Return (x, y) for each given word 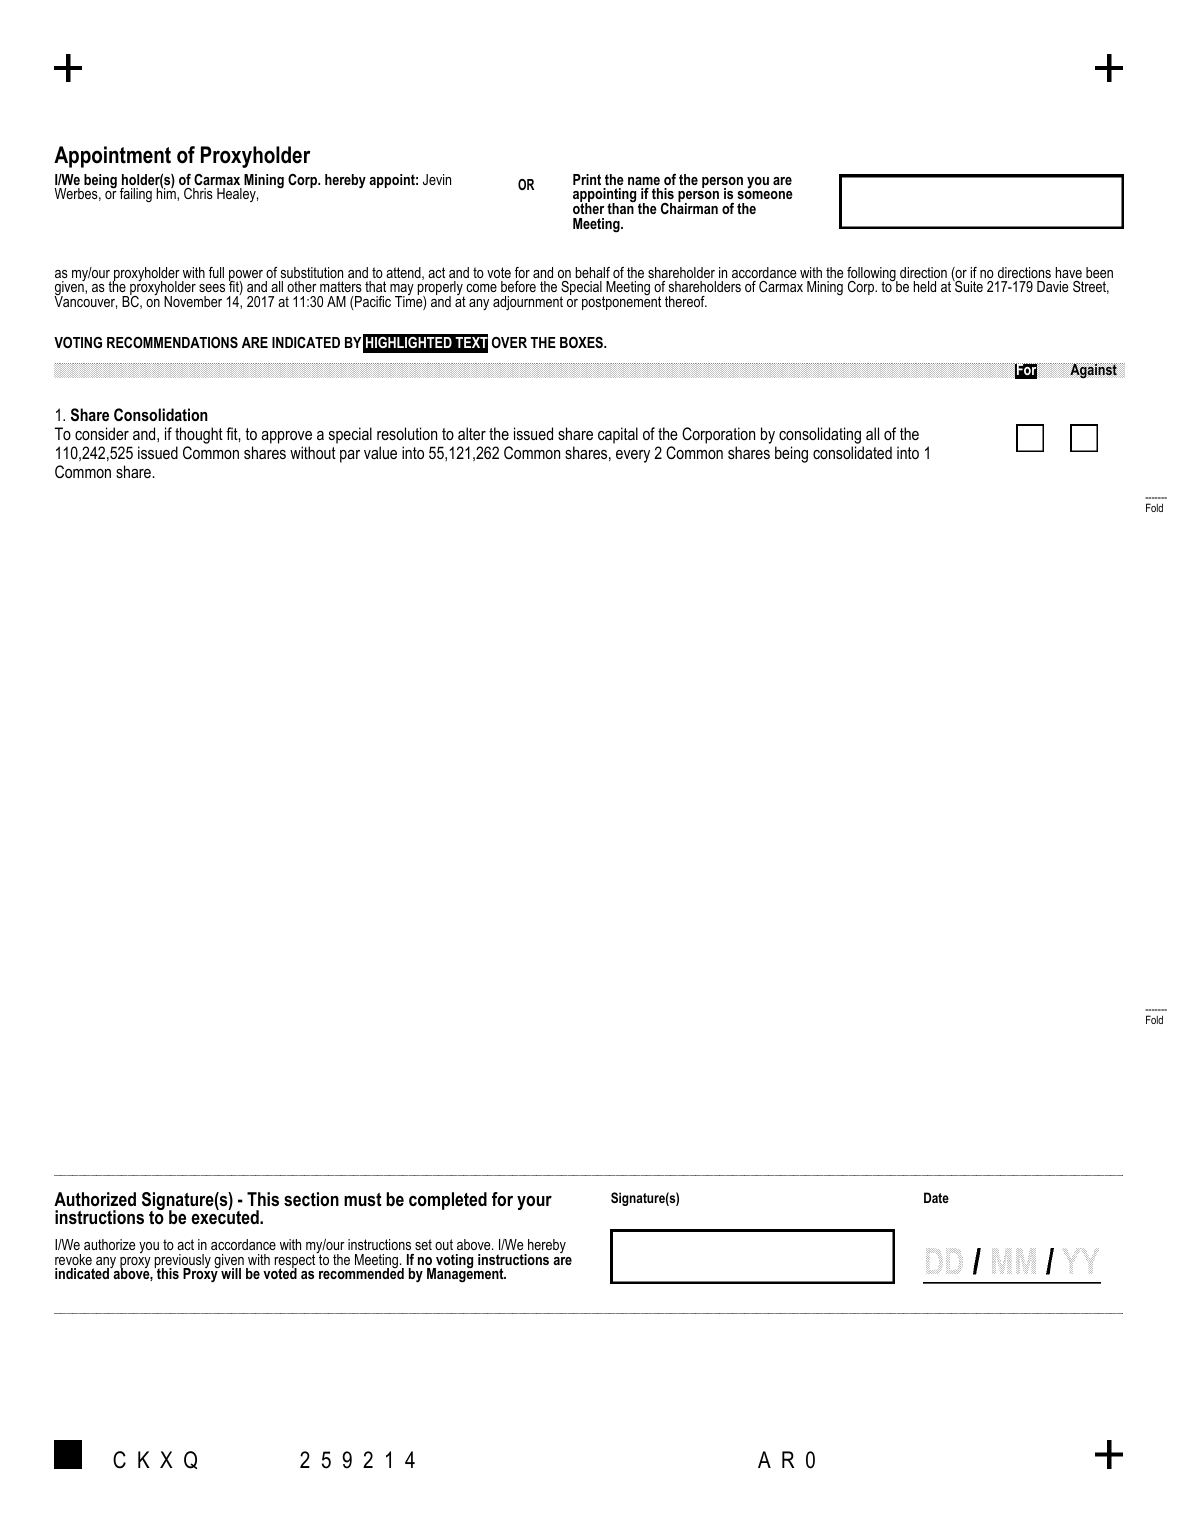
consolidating (820, 437)
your (534, 1203)
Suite (968, 285)
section (311, 1199)
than (621, 207)
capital (618, 435)
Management (466, 1274)
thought (199, 437)
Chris (198, 193)
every (633, 456)
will (230, 1272)
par (350, 456)
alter (472, 433)
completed (448, 1201)
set (423, 1244)
